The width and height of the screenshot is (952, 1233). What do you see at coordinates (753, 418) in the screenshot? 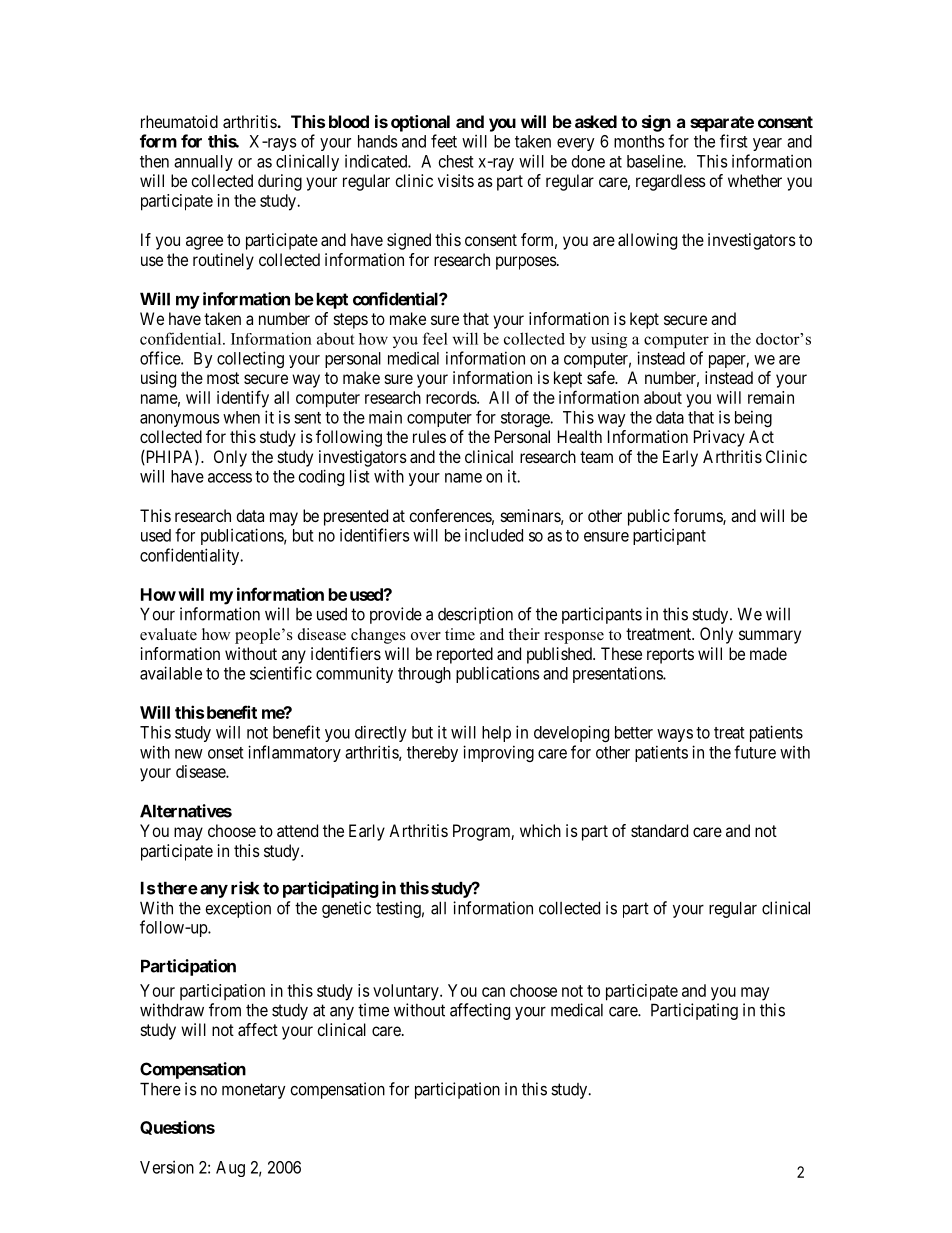
I see `being` at bounding box center [753, 418].
